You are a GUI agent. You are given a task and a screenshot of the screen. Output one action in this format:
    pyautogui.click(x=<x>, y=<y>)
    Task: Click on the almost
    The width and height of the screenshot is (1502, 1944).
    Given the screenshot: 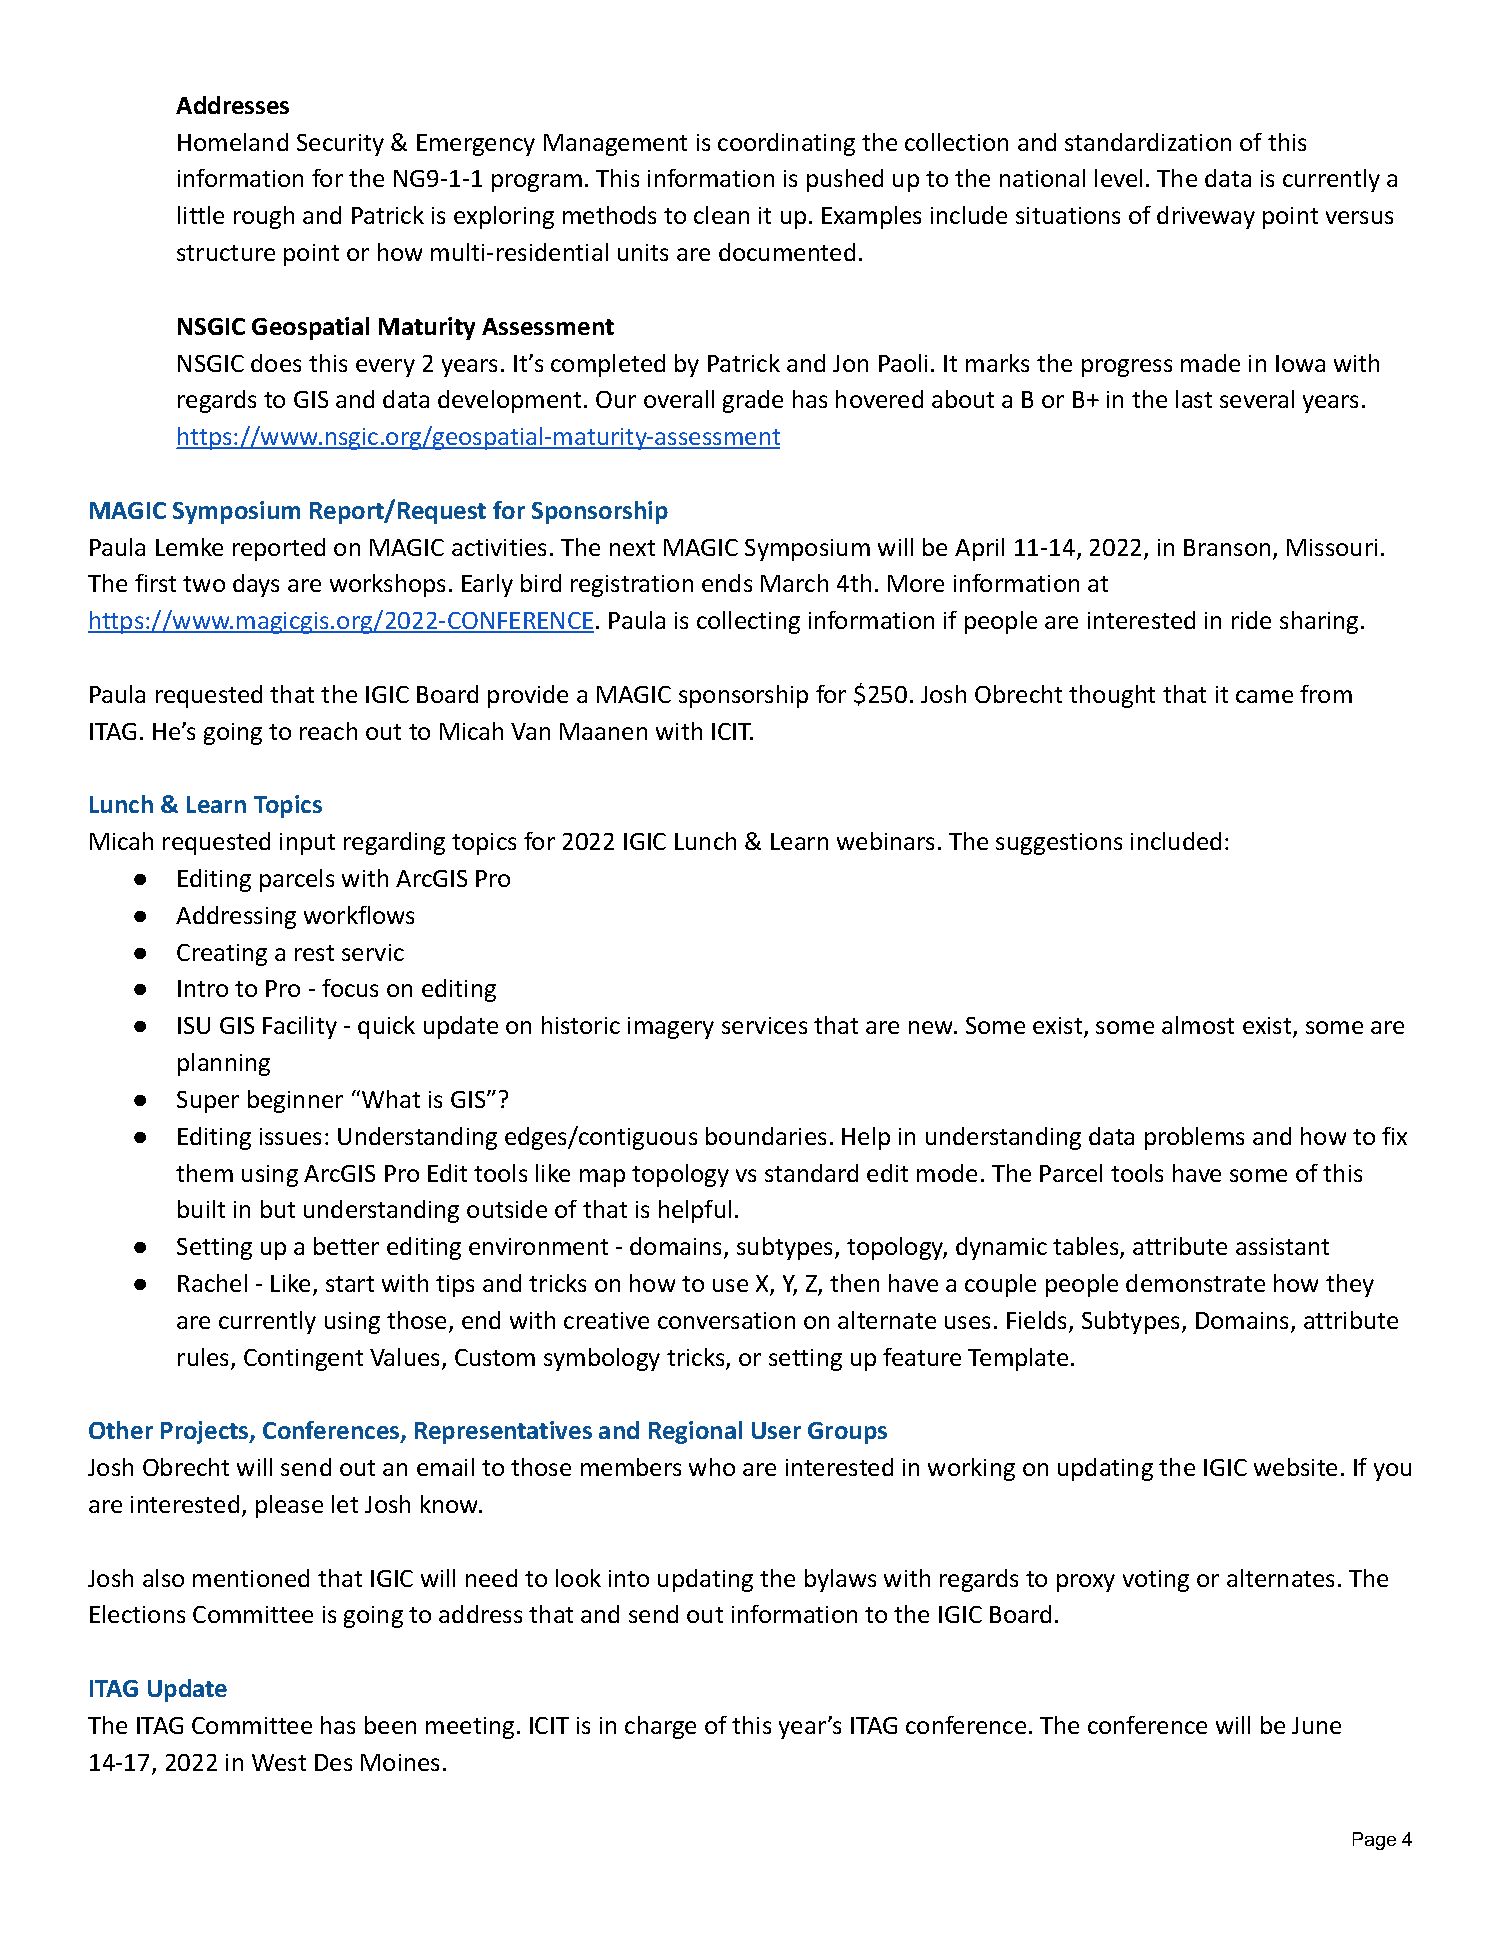 What is the action you would take?
    pyautogui.click(x=1198, y=1025)
